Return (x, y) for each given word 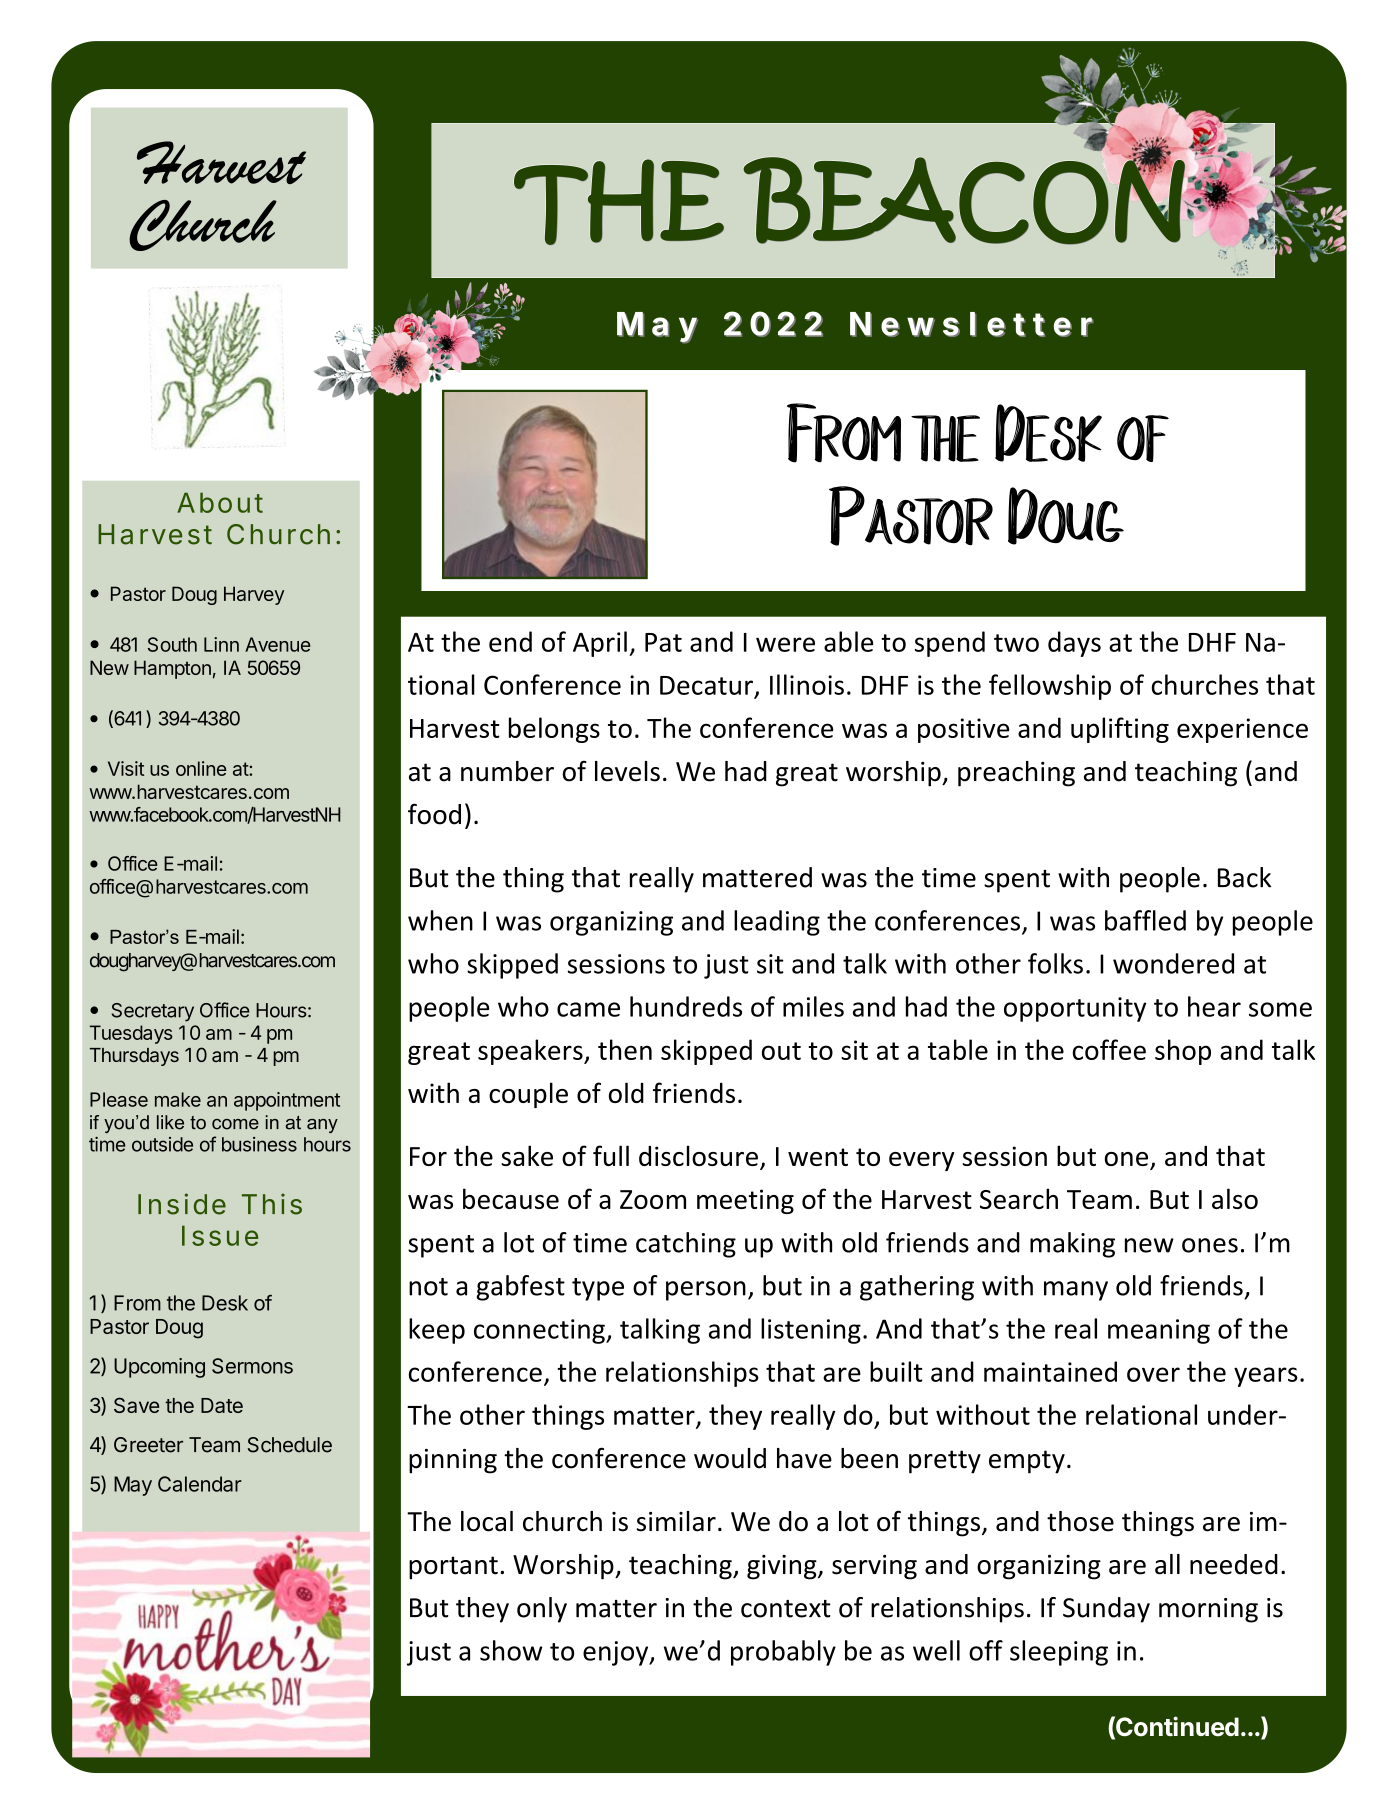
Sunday (1106, 1610)
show (511, 1650)
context (786, 1609)
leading (777, 923)
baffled (1145, 920)
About (220, 502)
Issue (220, 1235)
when (440, 920)
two (1016, 643)
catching (686, 1245)
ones (1210, 1245)
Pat (663, 642)
